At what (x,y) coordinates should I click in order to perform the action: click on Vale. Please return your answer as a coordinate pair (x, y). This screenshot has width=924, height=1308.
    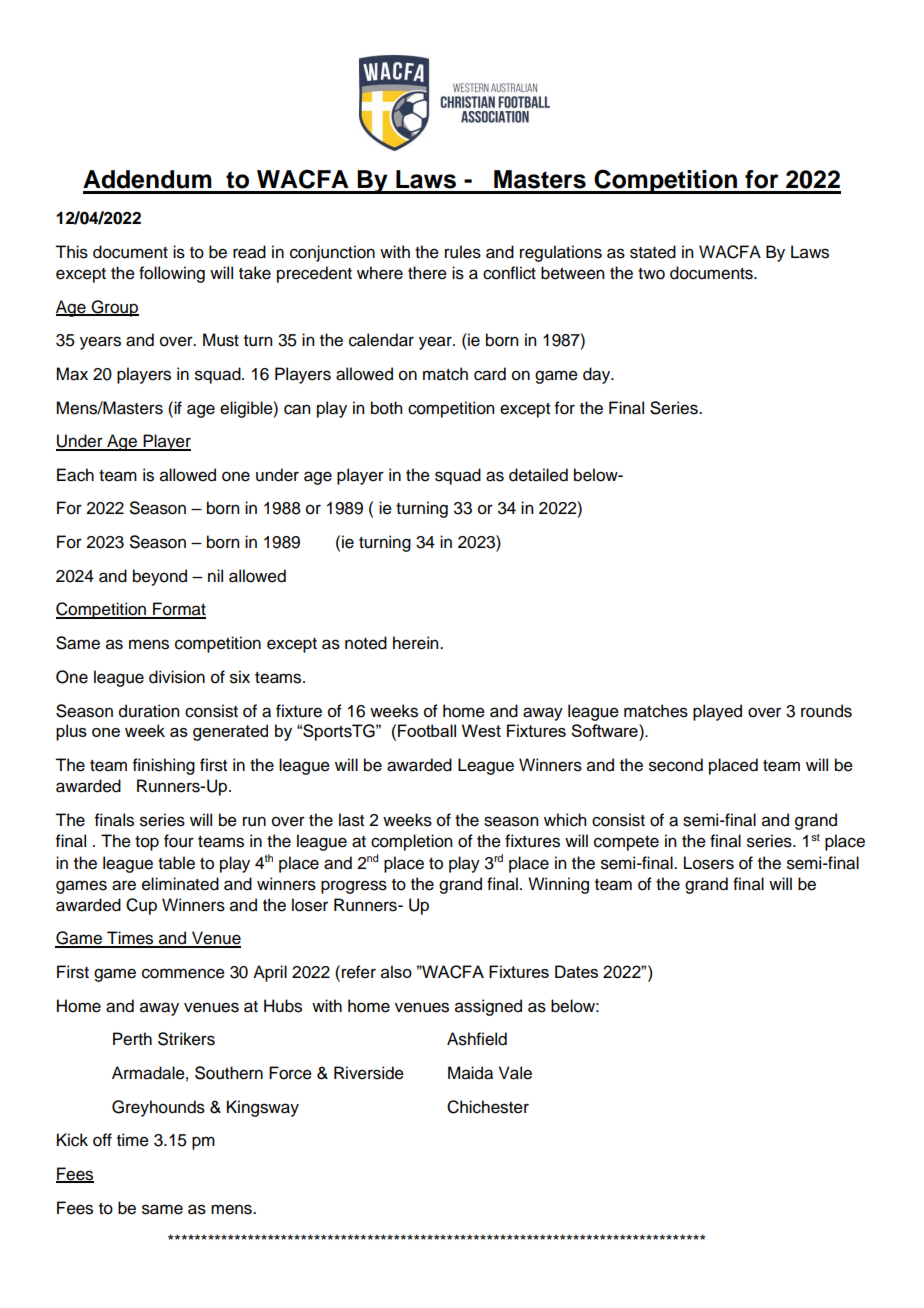
    Looking at the image, I should click on (515, 1073).
